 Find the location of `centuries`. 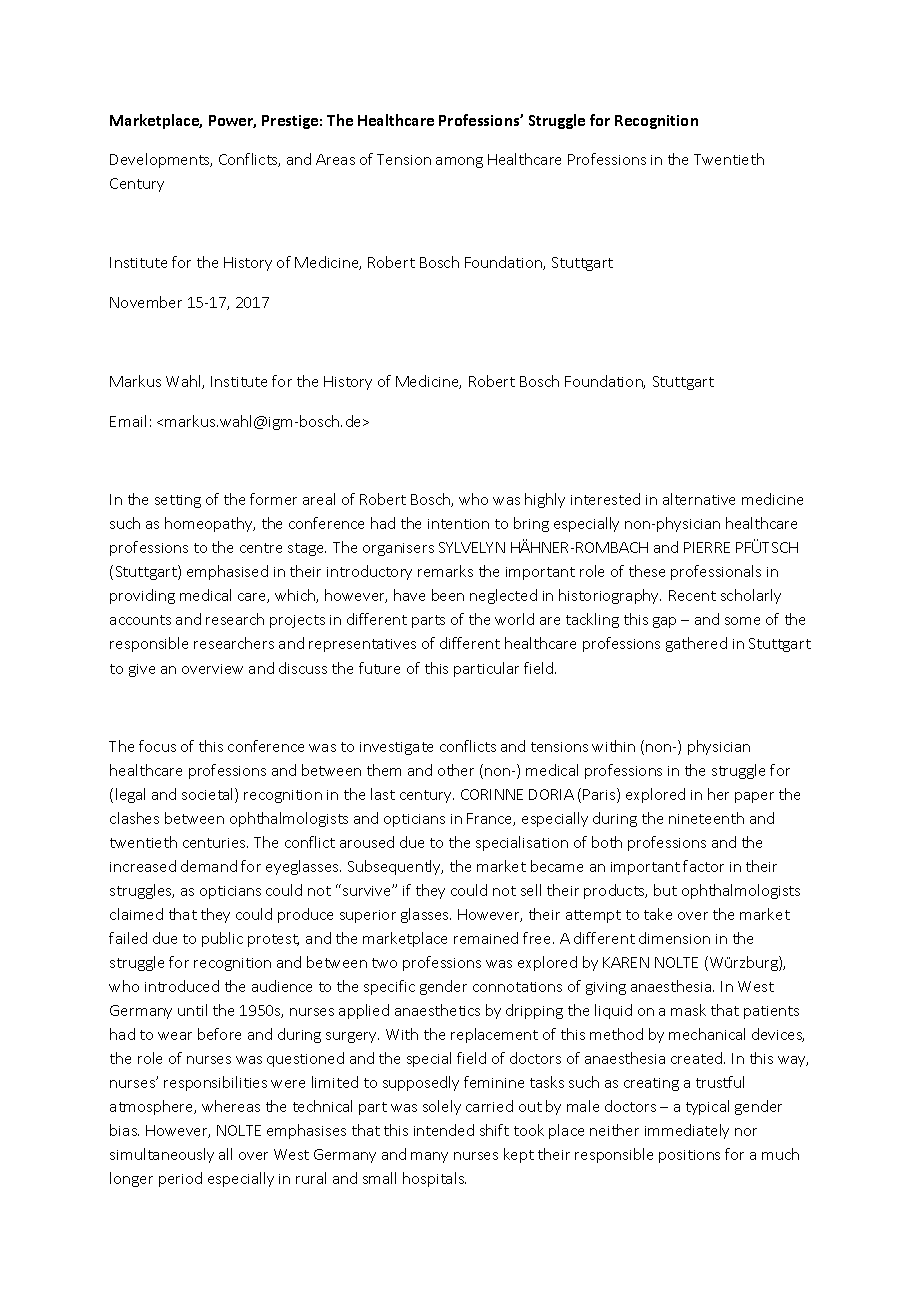

centuries is located at coordinates (215, 843).
